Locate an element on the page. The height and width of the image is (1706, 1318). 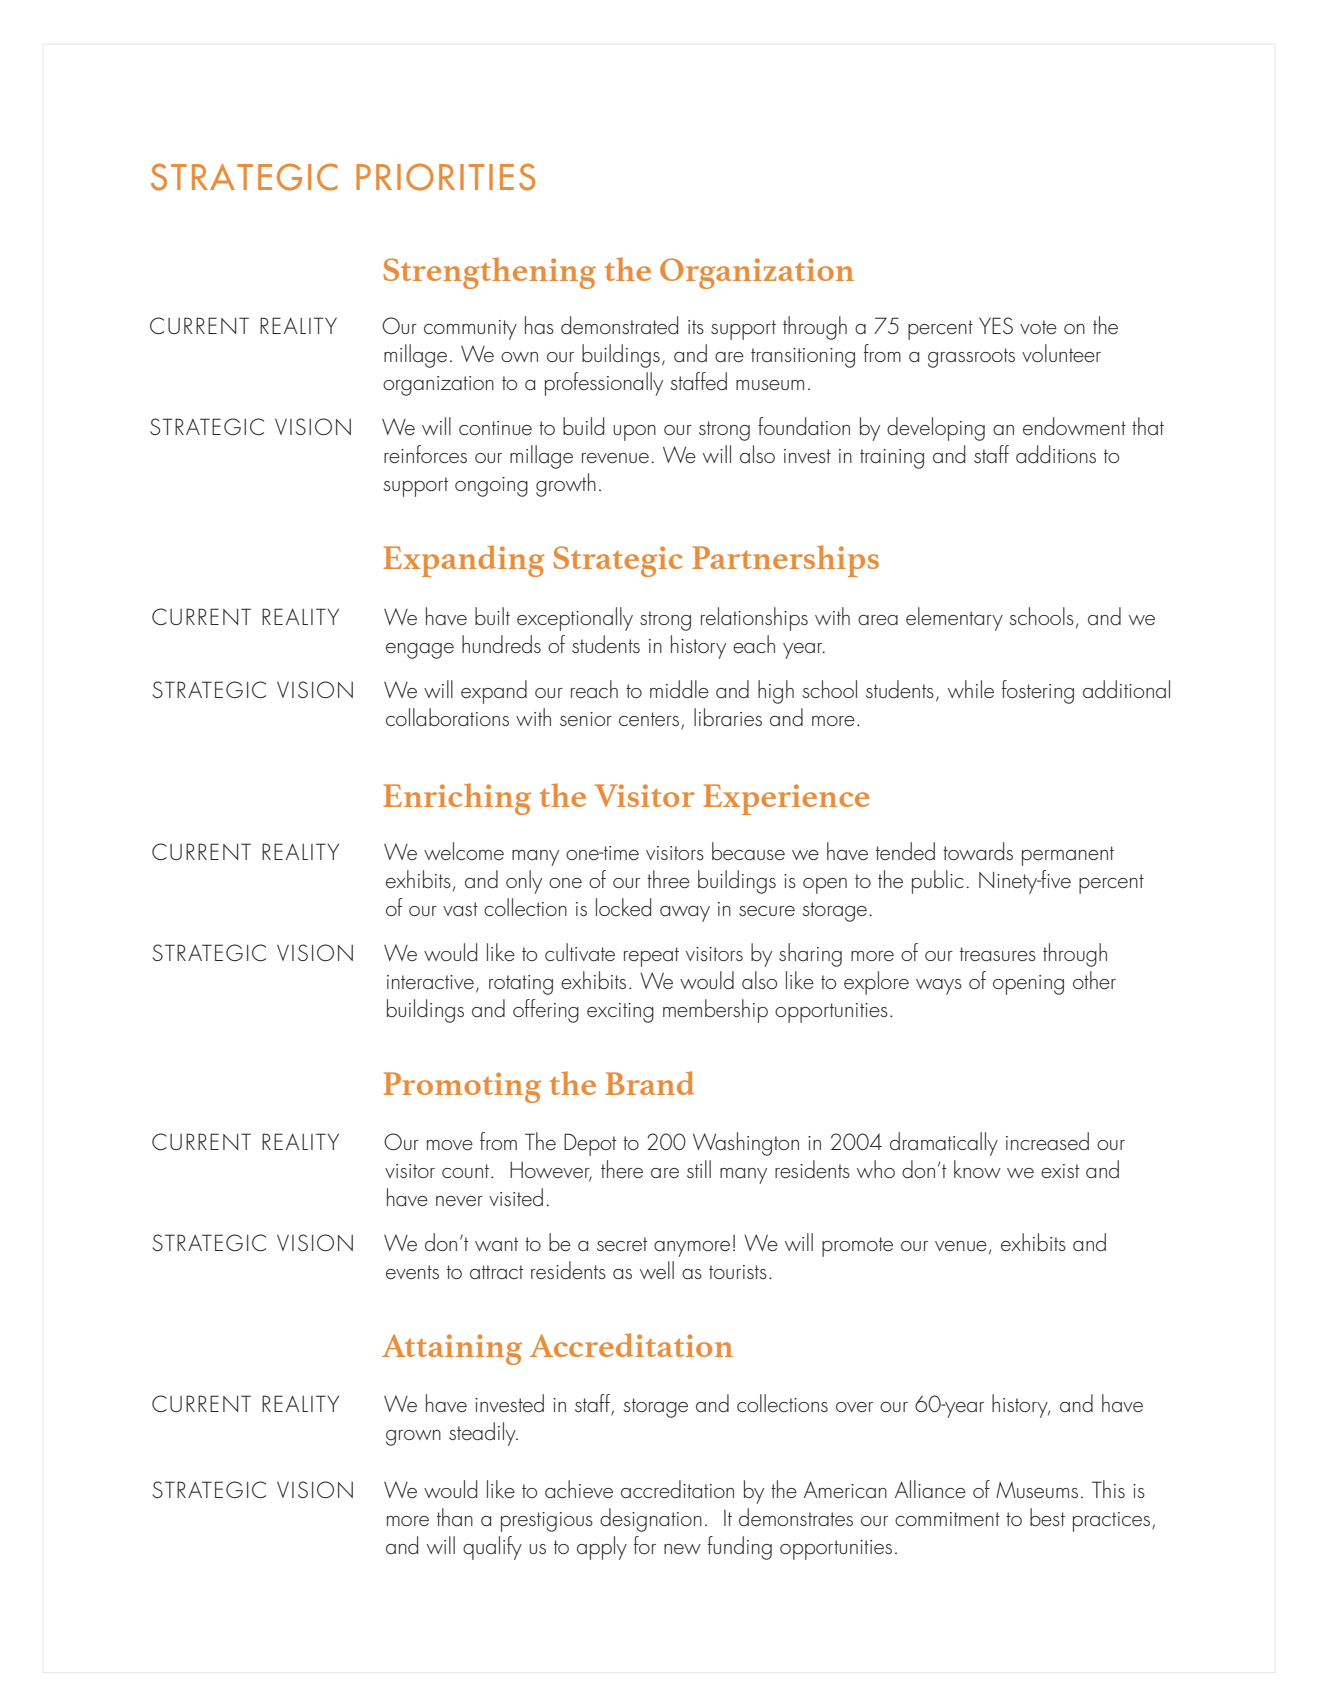
Washington is located at coordinates (746, 1144).
